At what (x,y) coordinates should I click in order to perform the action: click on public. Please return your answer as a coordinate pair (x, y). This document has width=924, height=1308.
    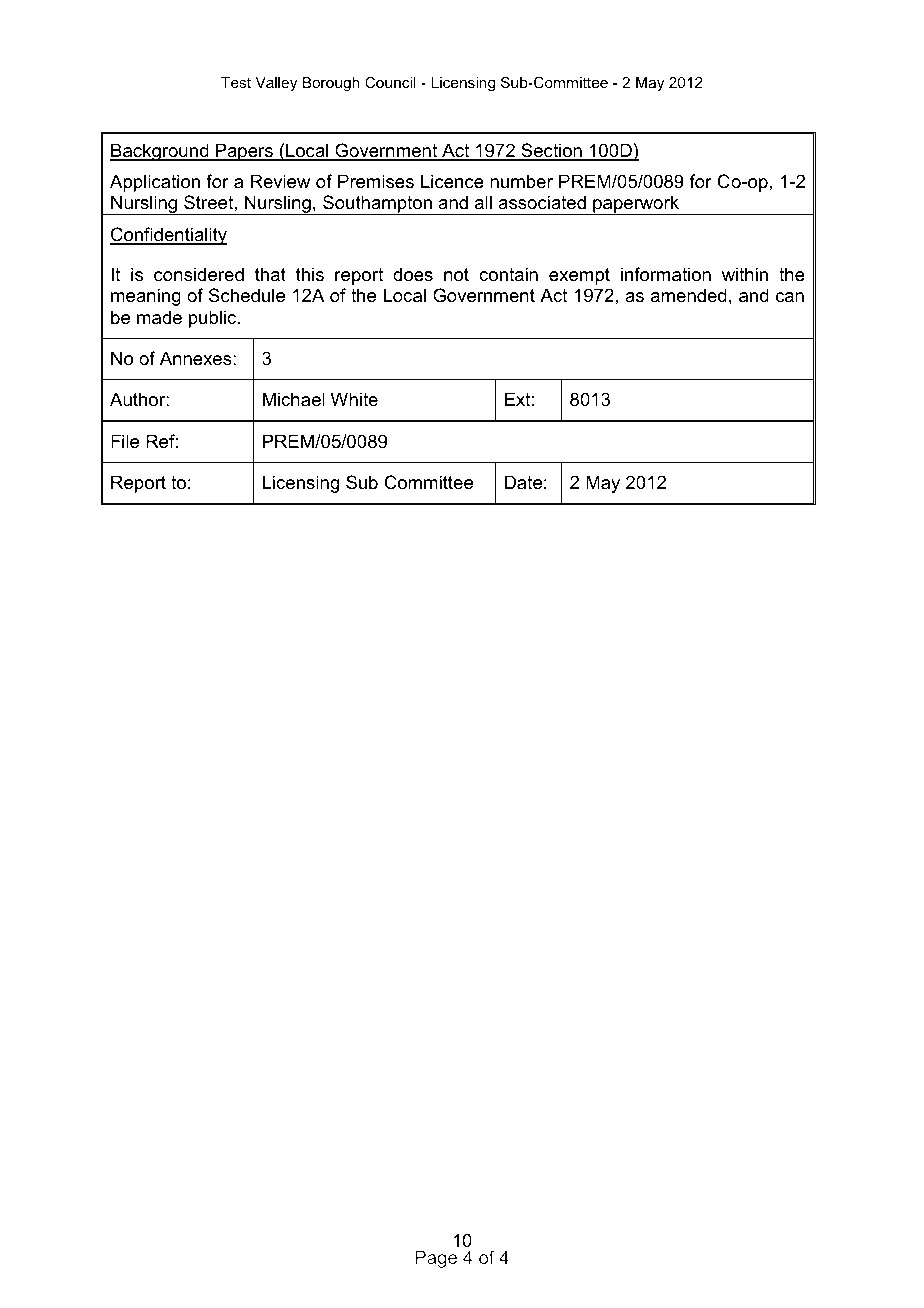
    Looking at the image, I should click on (214, 319).
